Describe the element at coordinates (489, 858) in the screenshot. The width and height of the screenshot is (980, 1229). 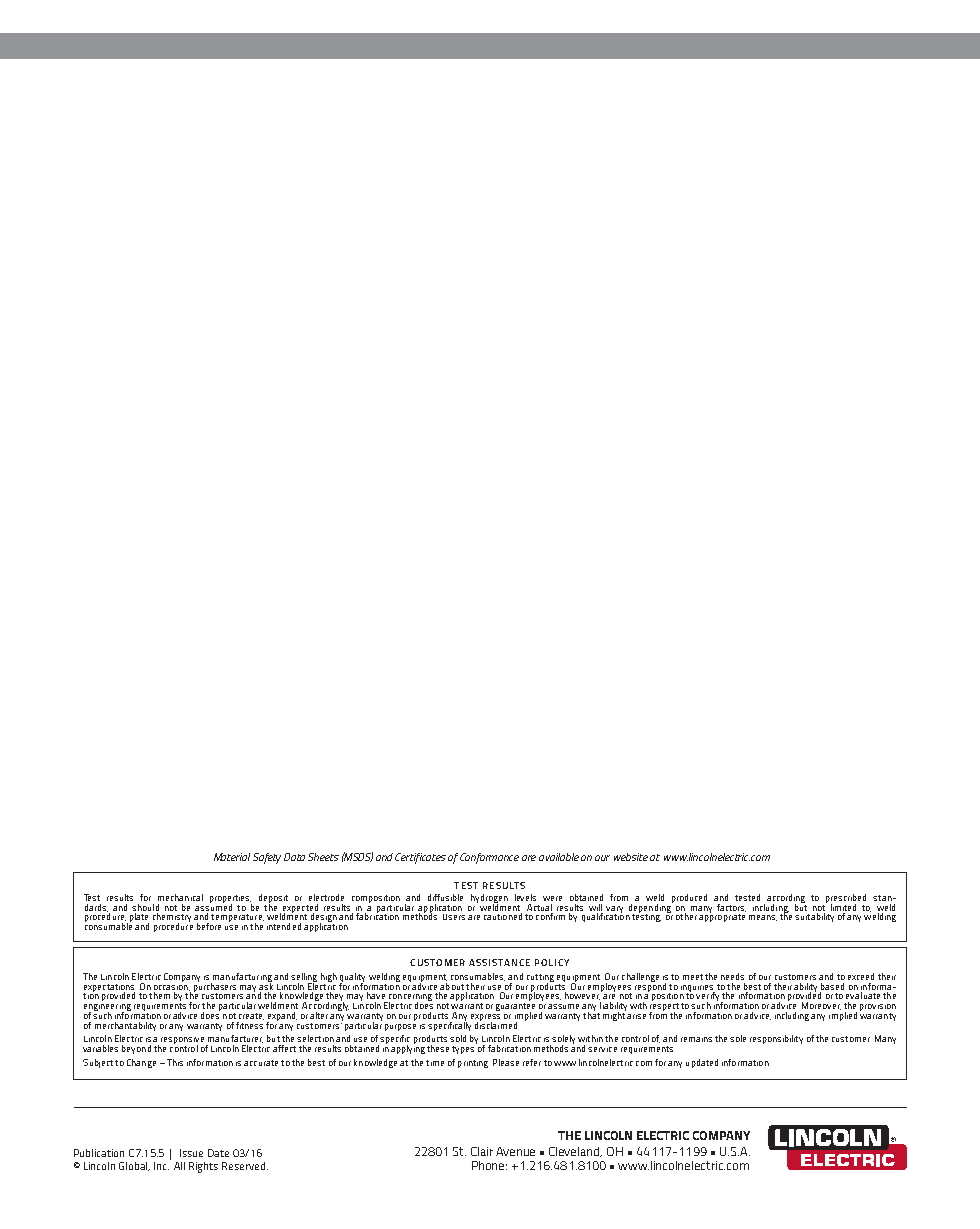
I see `Conformance` at that location.
